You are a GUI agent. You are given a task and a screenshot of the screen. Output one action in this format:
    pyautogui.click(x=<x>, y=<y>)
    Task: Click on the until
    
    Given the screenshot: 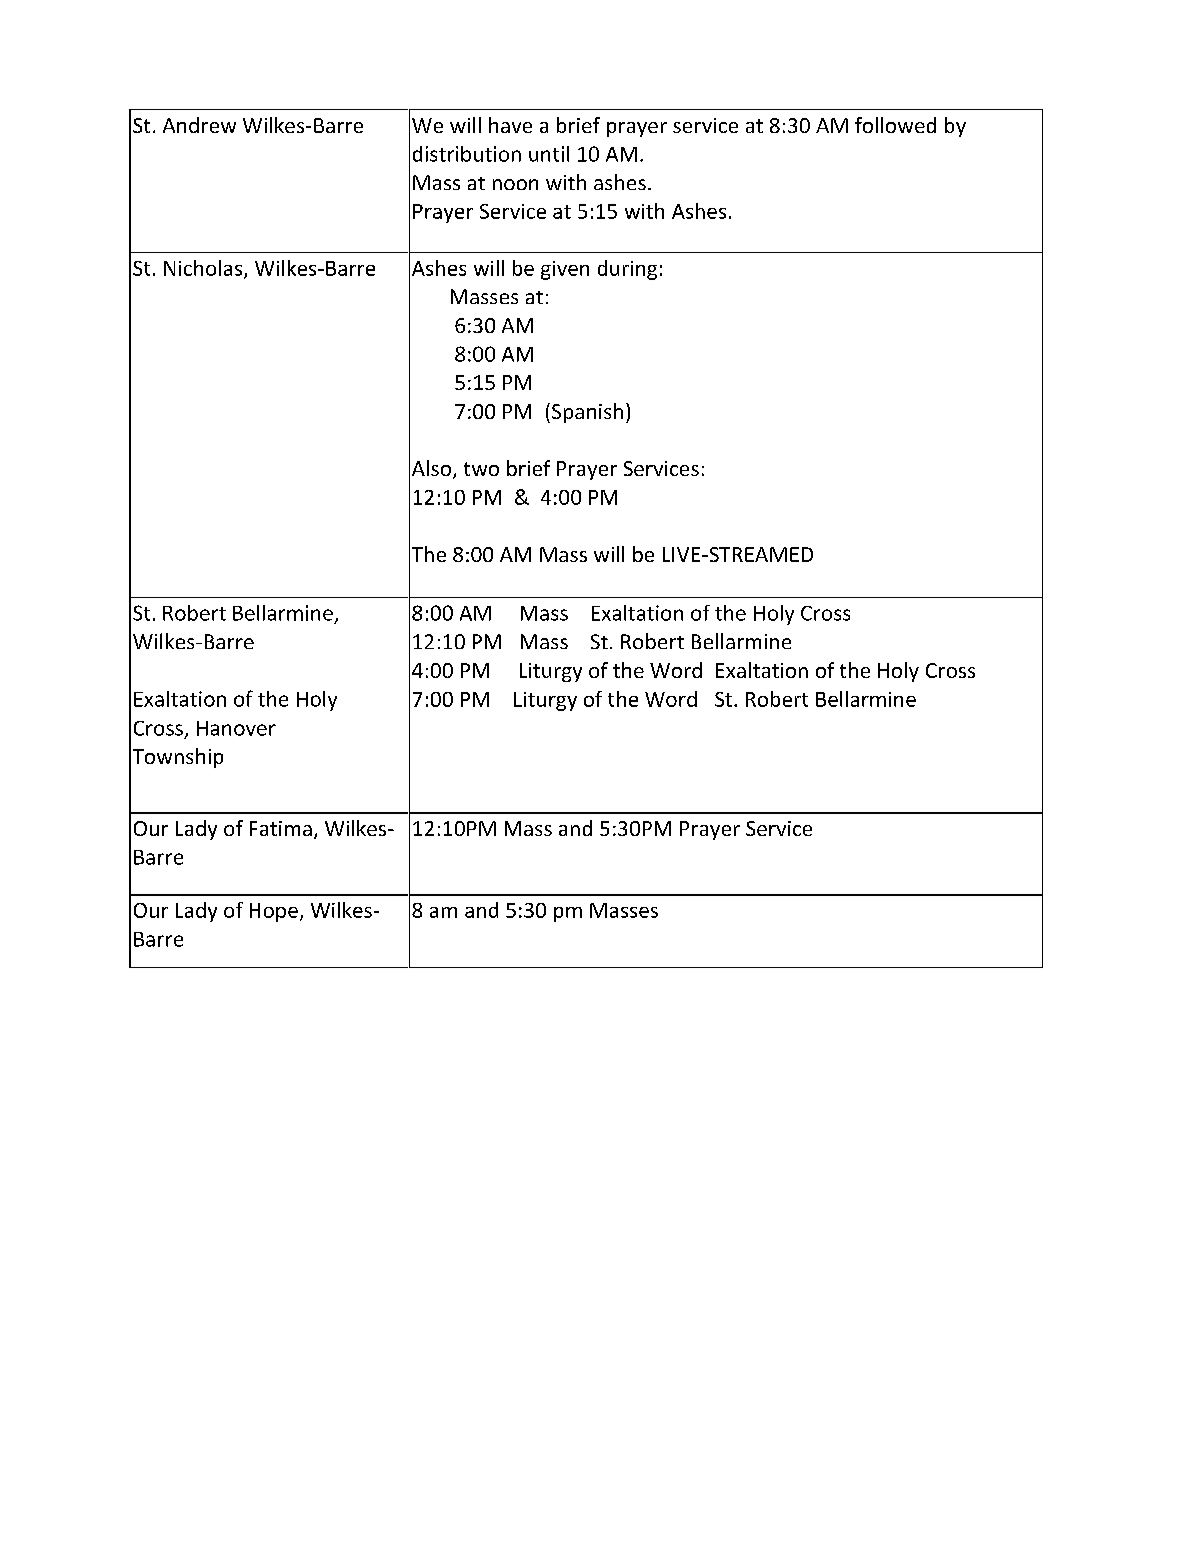 What is the action you would take?
    pyautogui.click(x=549, y=154)
